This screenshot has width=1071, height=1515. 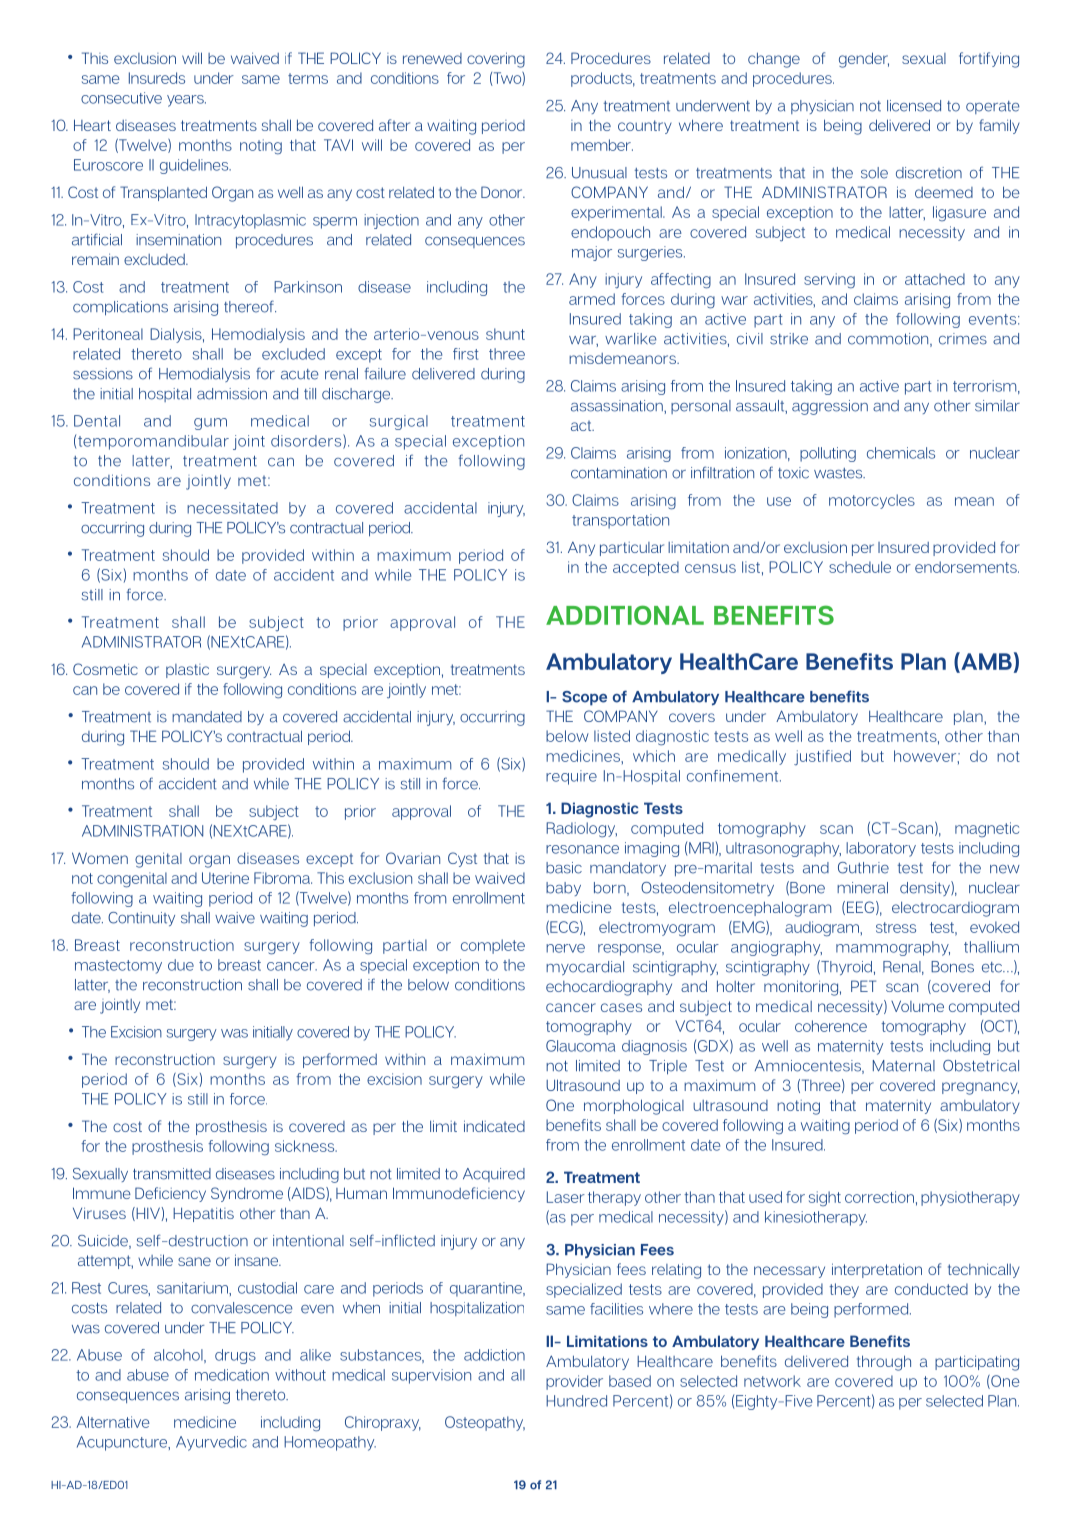 What do you see at coordinates (210, 424) in the screenshot?
I see `gum` at bounding box center [210, 424].
